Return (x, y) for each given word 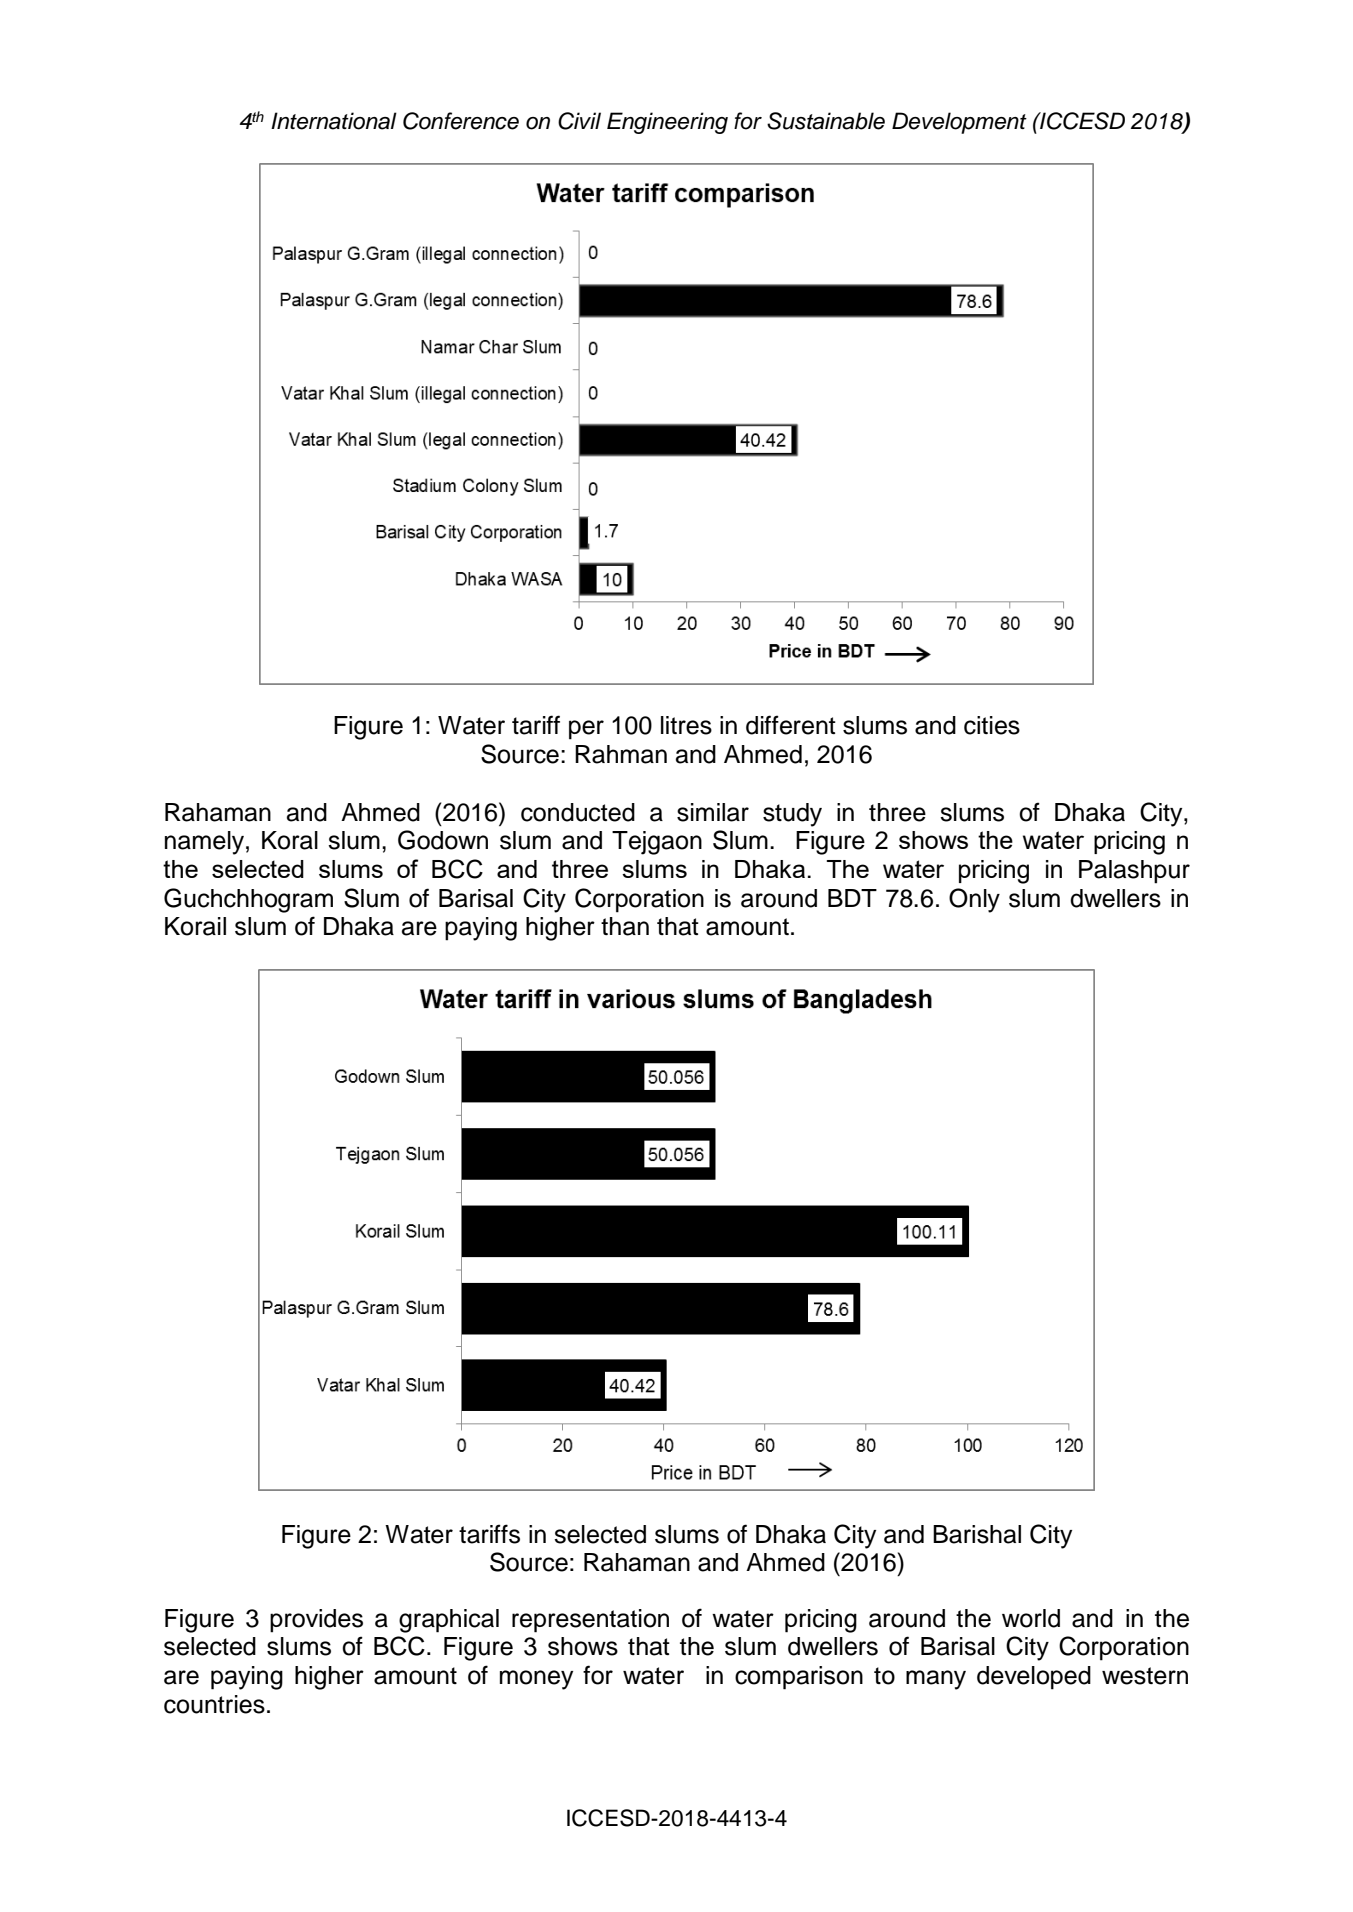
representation (590, 1621)
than (625, 926)
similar (713, 812)
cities (992, 725)
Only (974, 900)
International (334, 121)
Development (959, 123)
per (586, 730)
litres (686, 725)
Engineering (667, 123)
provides (316, 1621)
